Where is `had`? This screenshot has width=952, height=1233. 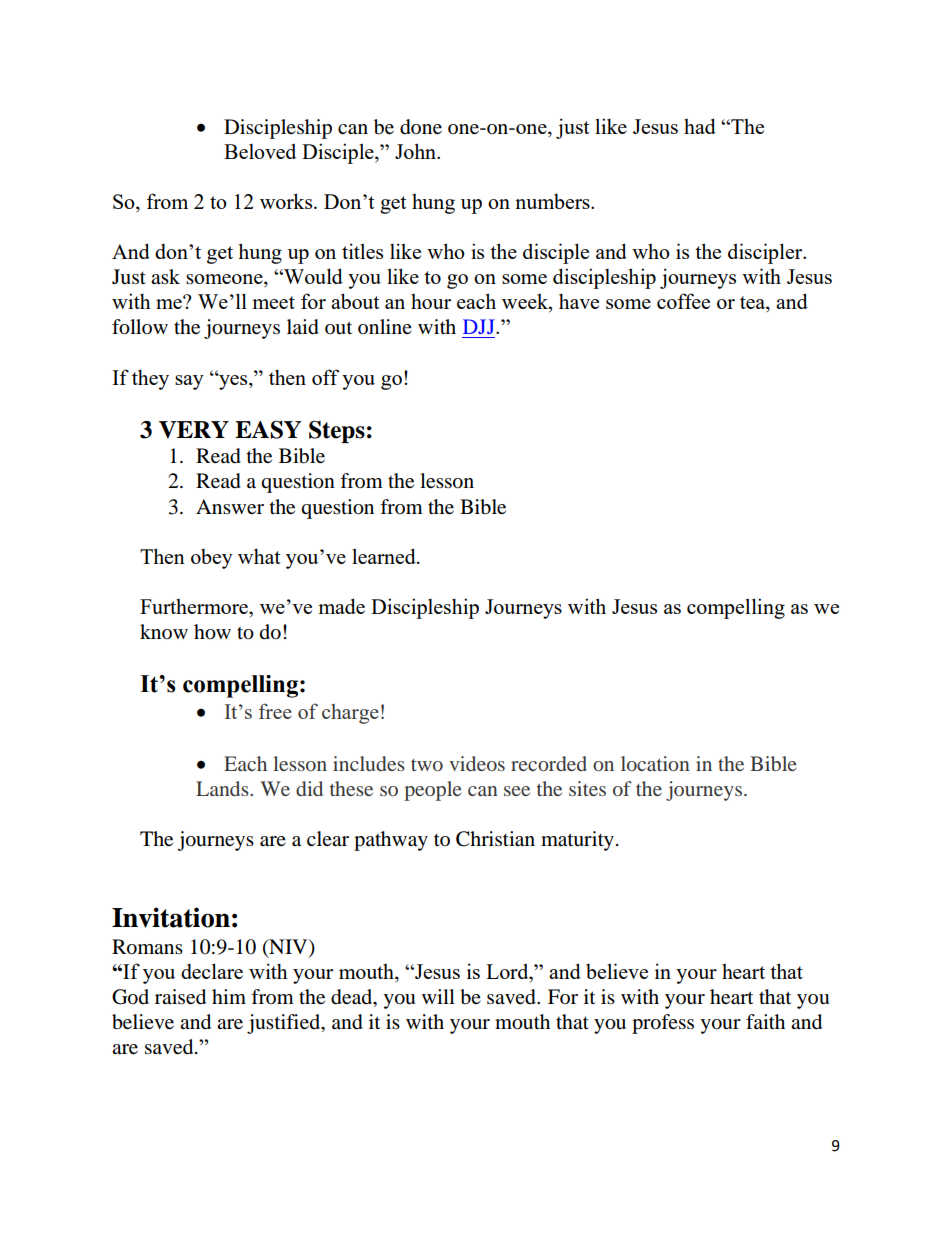
had is located at coordinates (700, 126).
